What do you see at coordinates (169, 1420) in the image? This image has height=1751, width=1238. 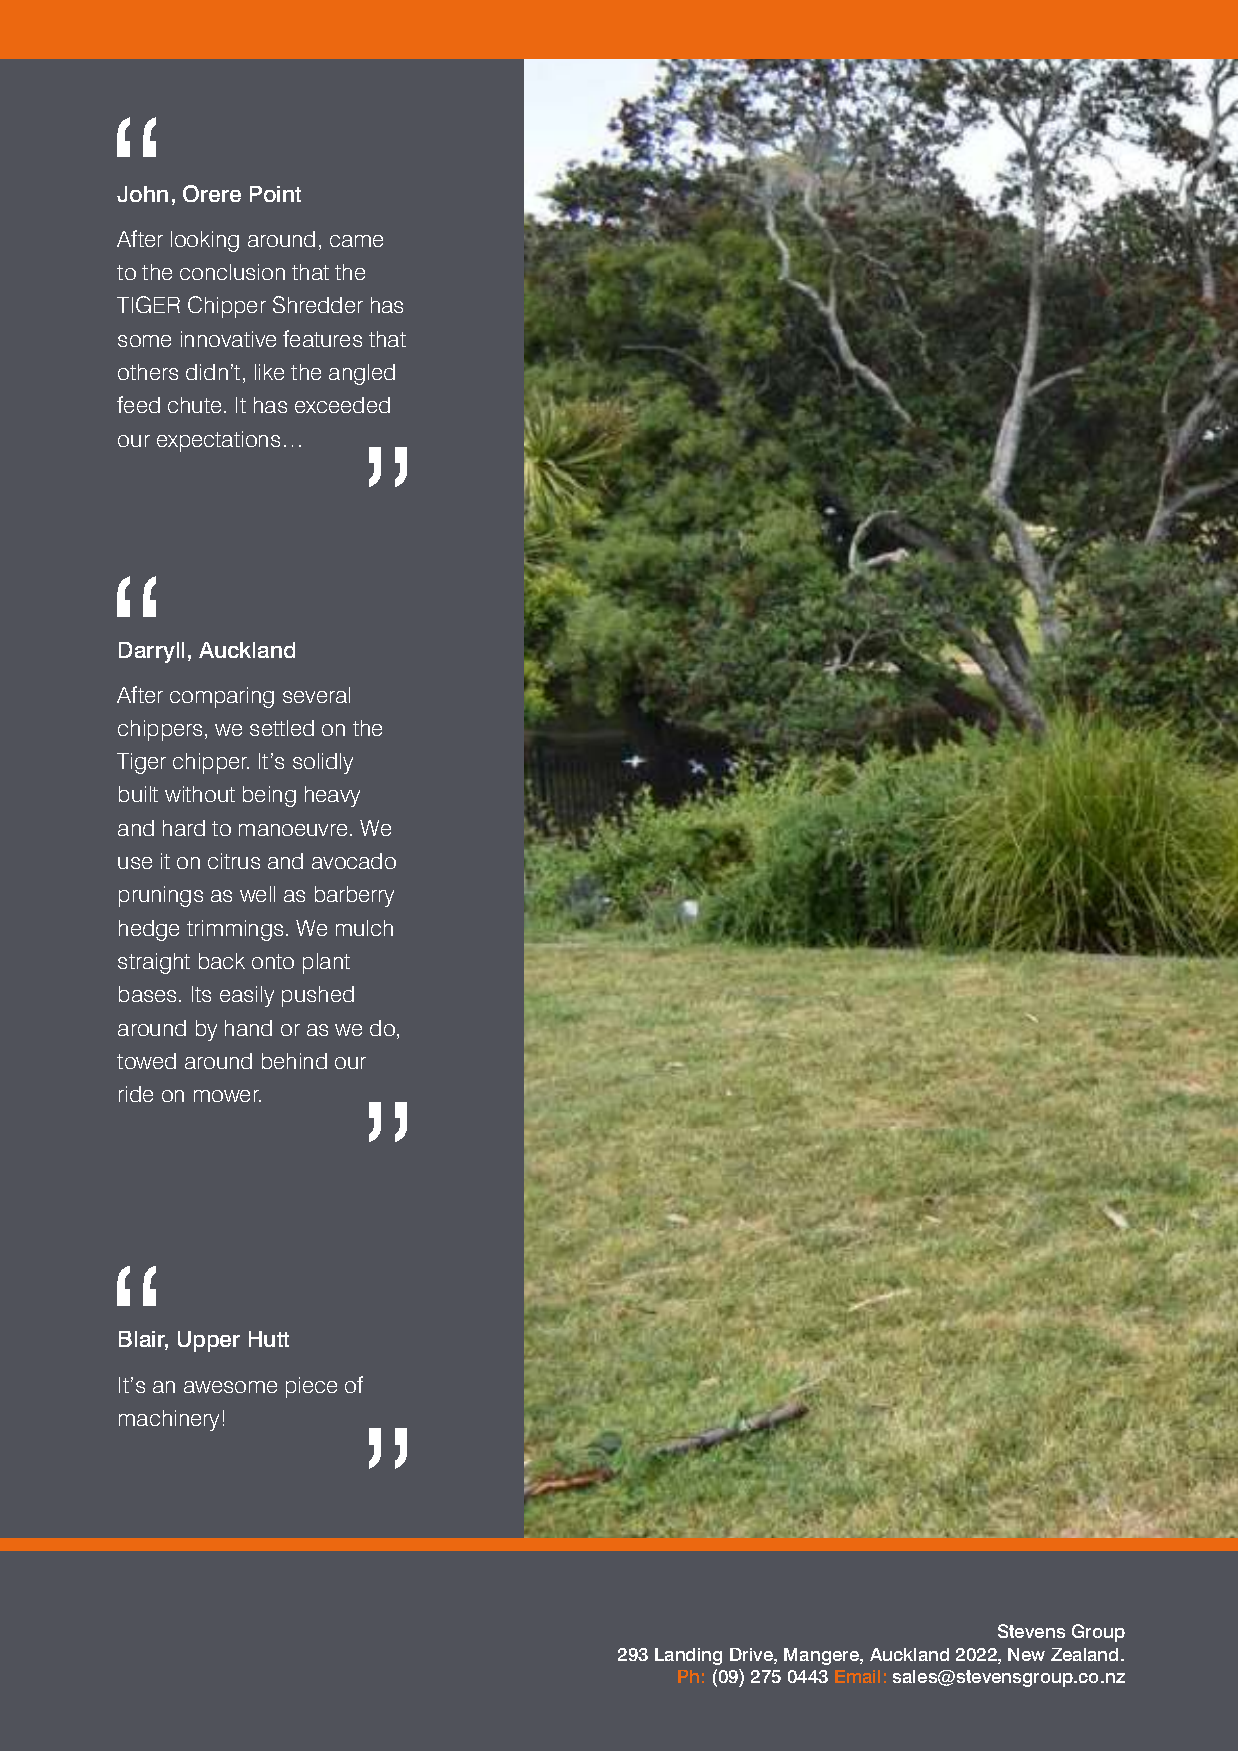 I see `machinery` at bounding box center [169, 1420].
